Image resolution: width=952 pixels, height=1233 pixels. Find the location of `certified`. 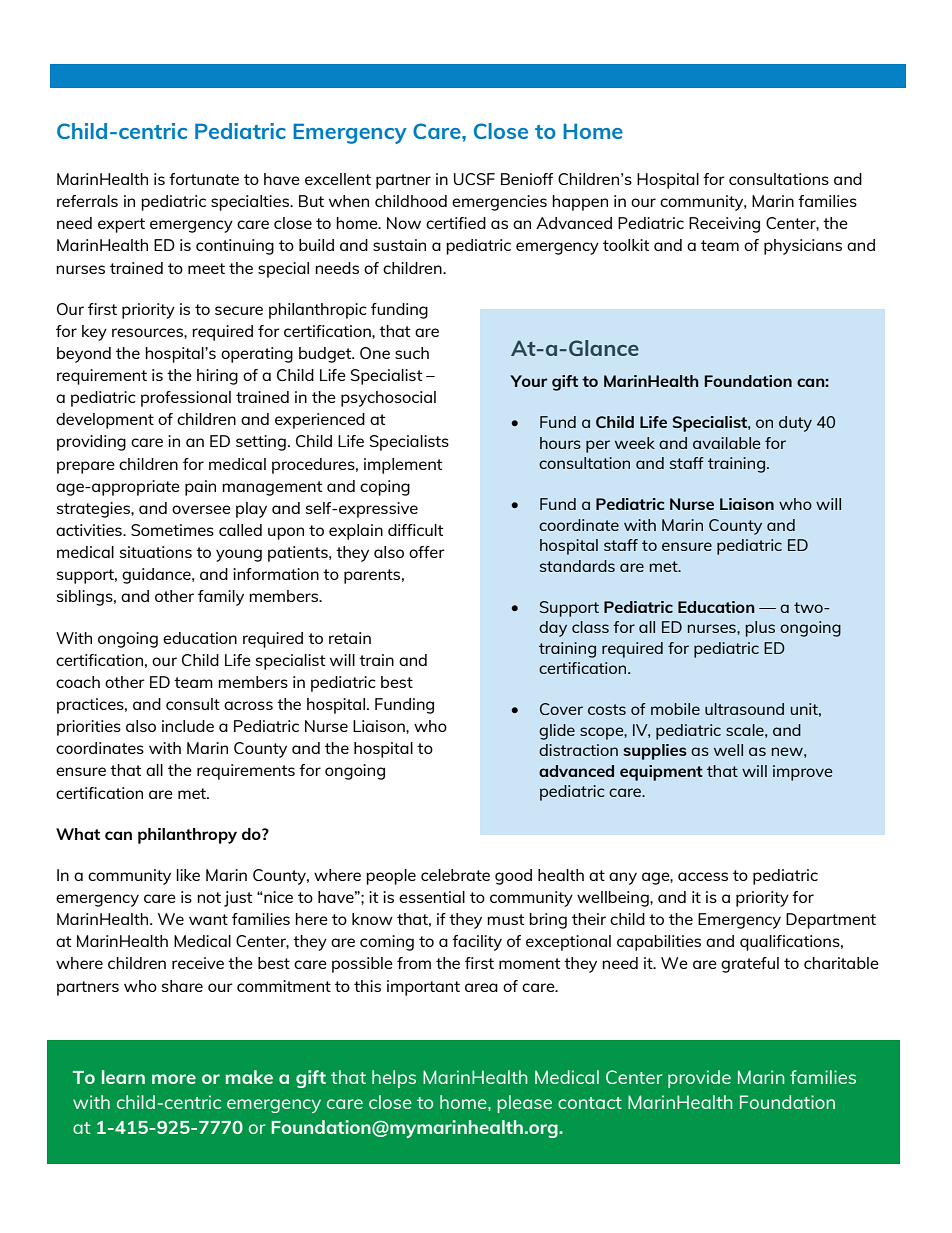

certified is located at coordinates (456, 223).
